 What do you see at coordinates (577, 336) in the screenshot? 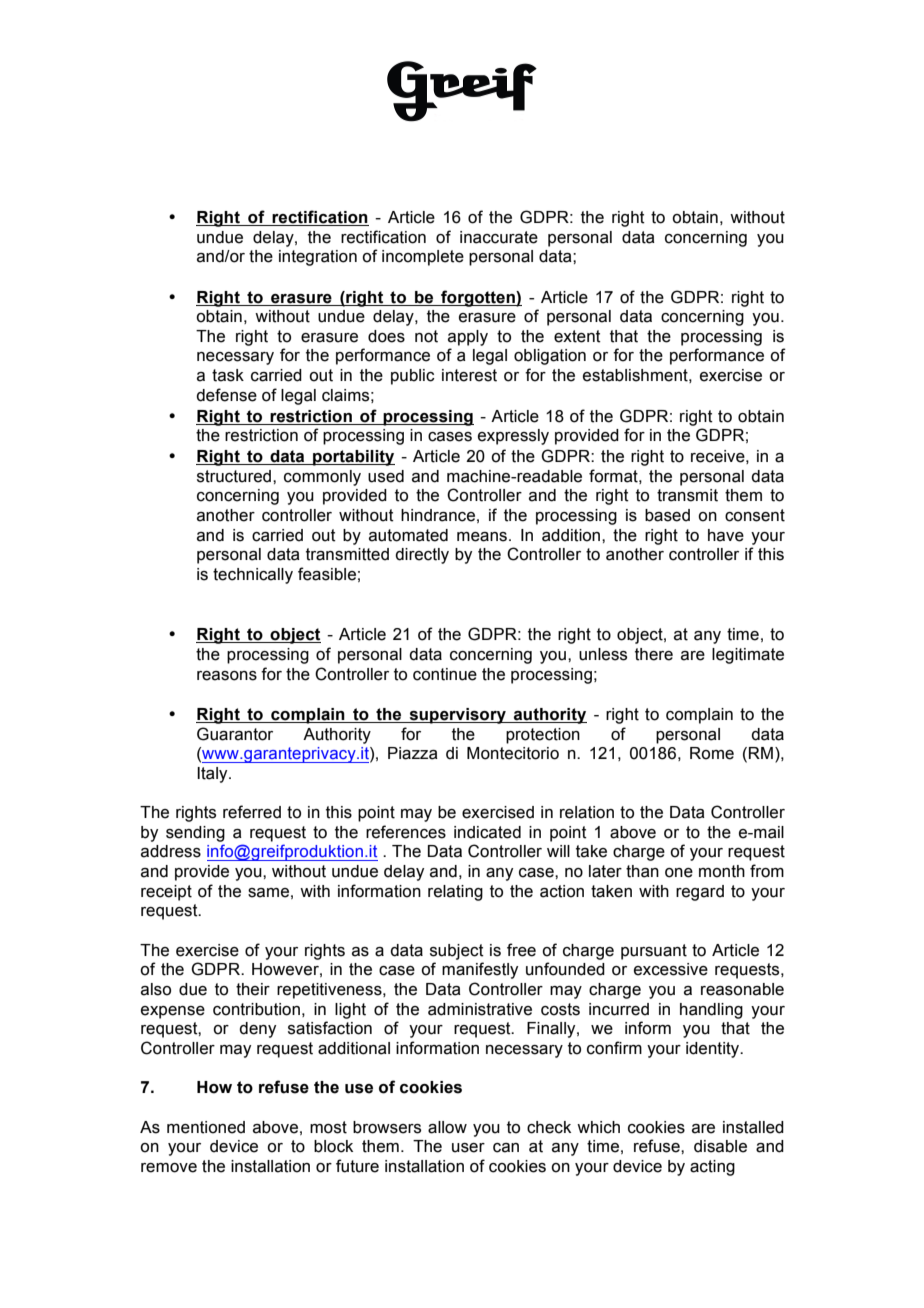
I see `extent` at bounding box center [577, 336].
